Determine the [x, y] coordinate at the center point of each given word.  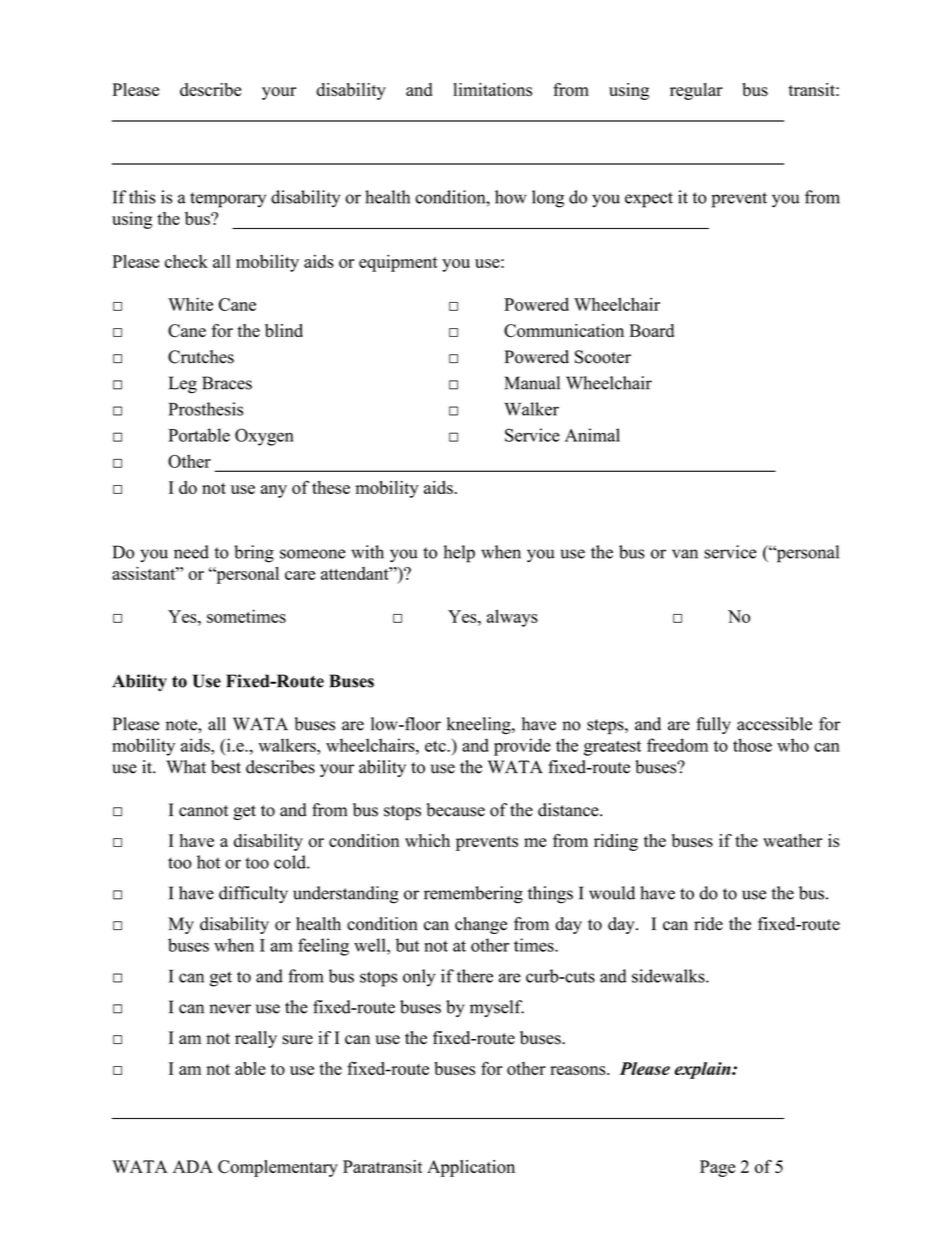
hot [208, 862]
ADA [193, 1166]
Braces [227, 383]
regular [696, 91]
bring [254, 554]
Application [471, 1168]
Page [717, 1168]
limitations [492, 90]
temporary [228, 200]
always [512, 618]
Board [651, 330]
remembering [473, 895]
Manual [532, 383]
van [685, 554]
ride [708, 924]
